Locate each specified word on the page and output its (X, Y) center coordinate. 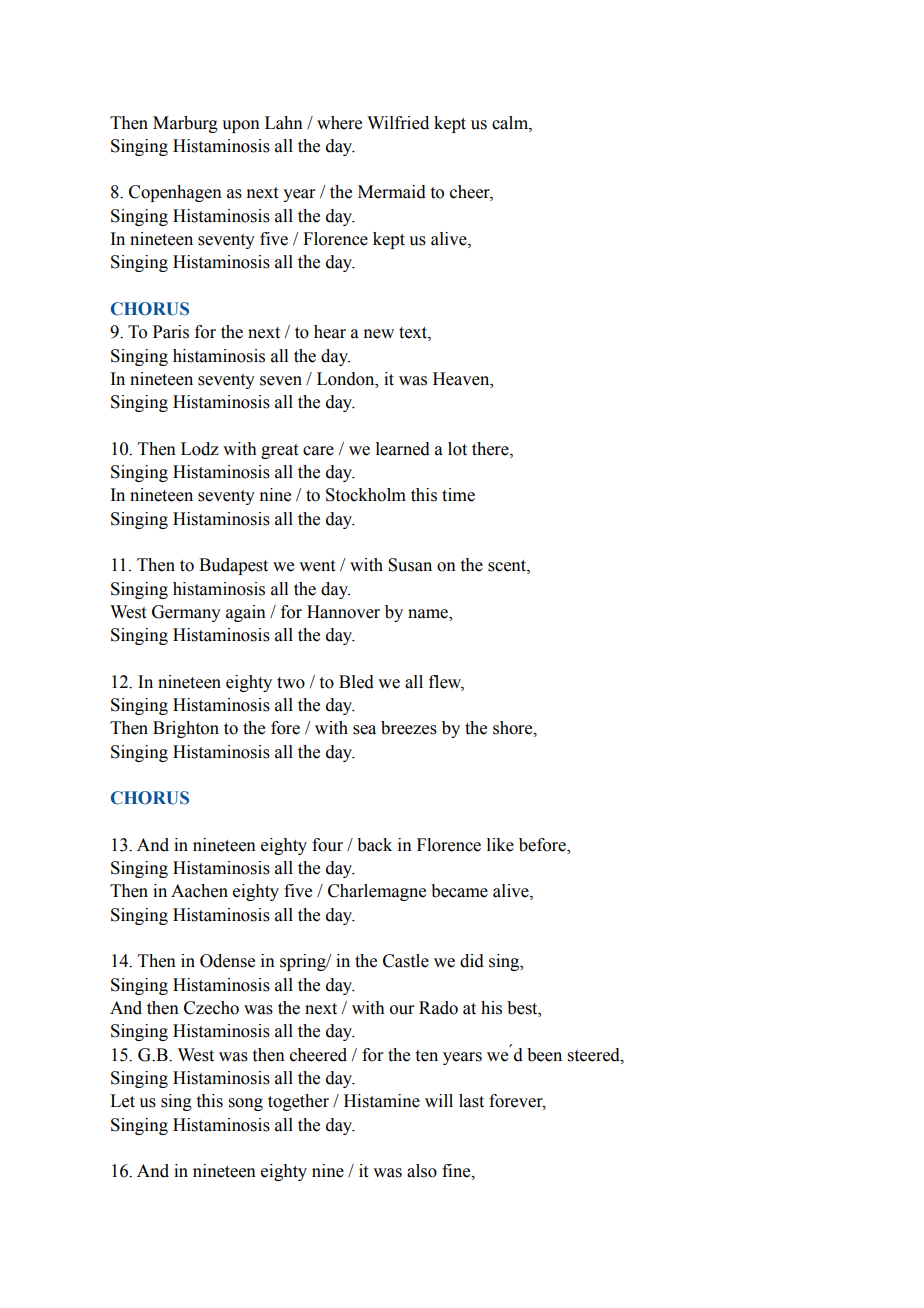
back (374, 845)
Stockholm (366, 495)
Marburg (185, 124)
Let (122, 1101)
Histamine (382, 1101)
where (339, 123)
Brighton (186, 729)
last (471, 1101)
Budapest (233, 566)
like (500, 845)
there (491, 449)
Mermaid (392, 192)
